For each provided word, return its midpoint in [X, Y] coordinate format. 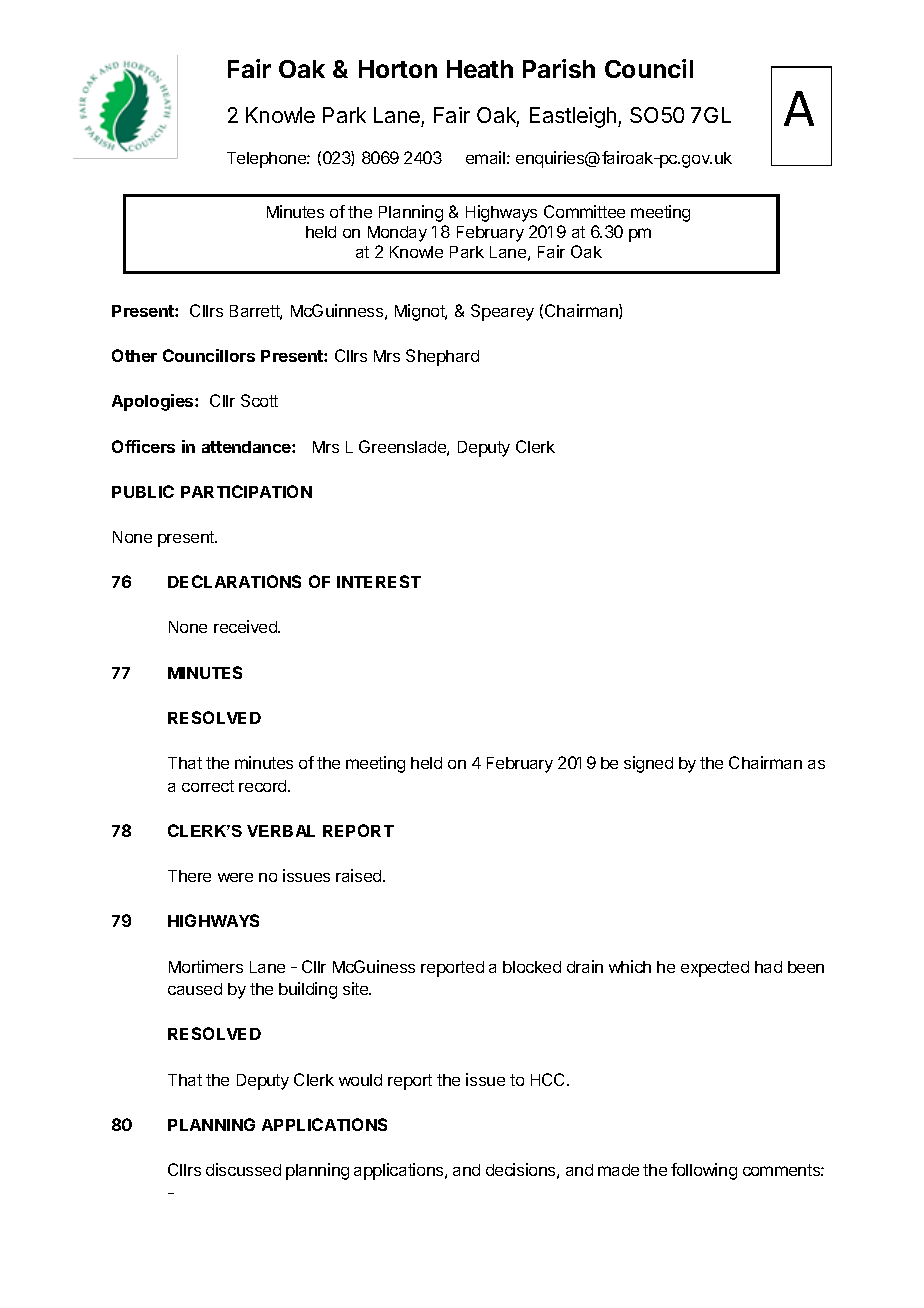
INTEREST [379, 581]
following [704, 1171]
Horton [398, 69]
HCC [549, 1079]
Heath [480, 69]
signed [648, 764]
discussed [243, 1169]
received [246, 626]
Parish [559, 68]
